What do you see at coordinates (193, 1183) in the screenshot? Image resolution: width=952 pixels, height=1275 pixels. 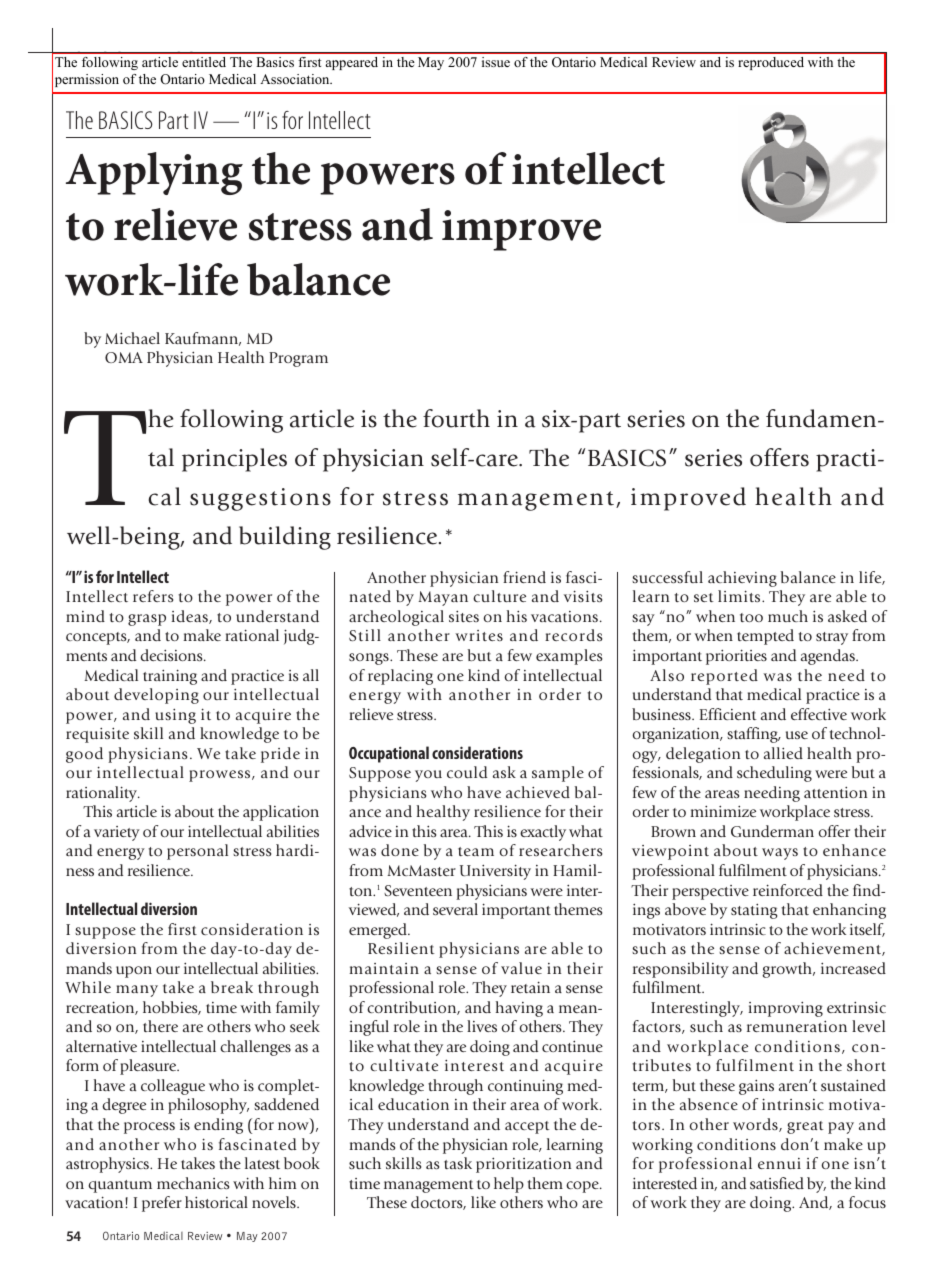 I see `mechanics` at bounding box center [193, 1183].
